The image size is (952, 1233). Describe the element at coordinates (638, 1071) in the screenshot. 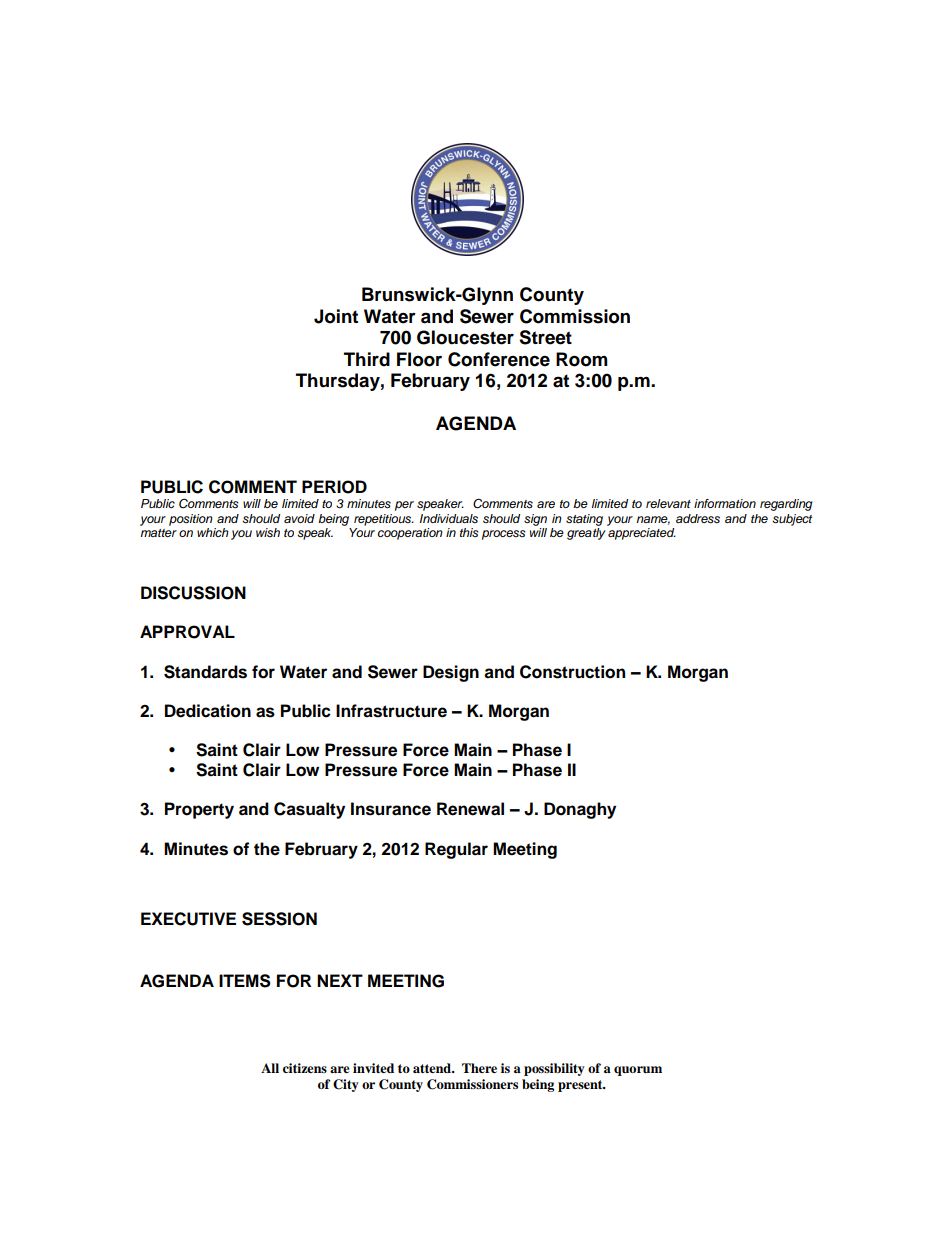

I see `quorum` at that location.
